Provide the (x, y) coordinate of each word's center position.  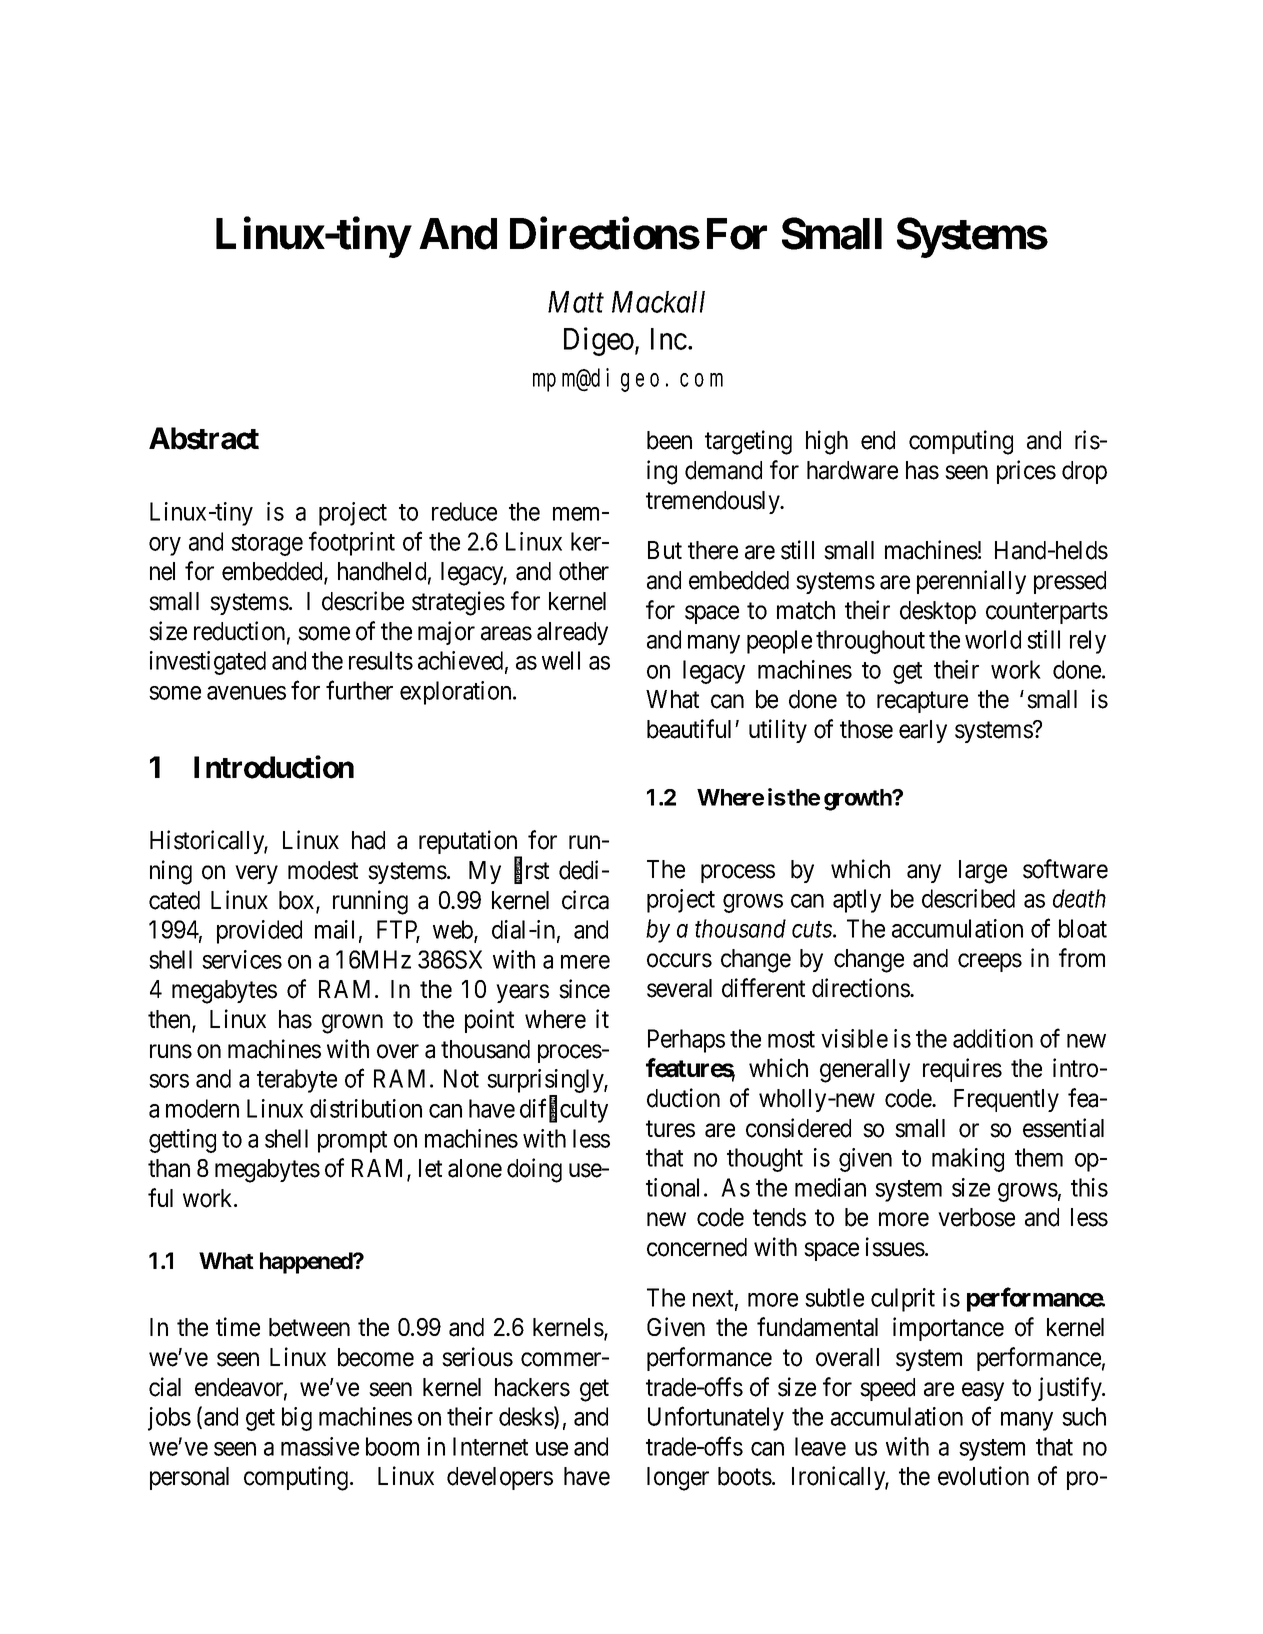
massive (320, 1446)
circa (585, 900)
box (298, 901)
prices (1026, 472)
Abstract (204, 438)
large (983, 872)
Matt (576, 302)
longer (678, 1479)
